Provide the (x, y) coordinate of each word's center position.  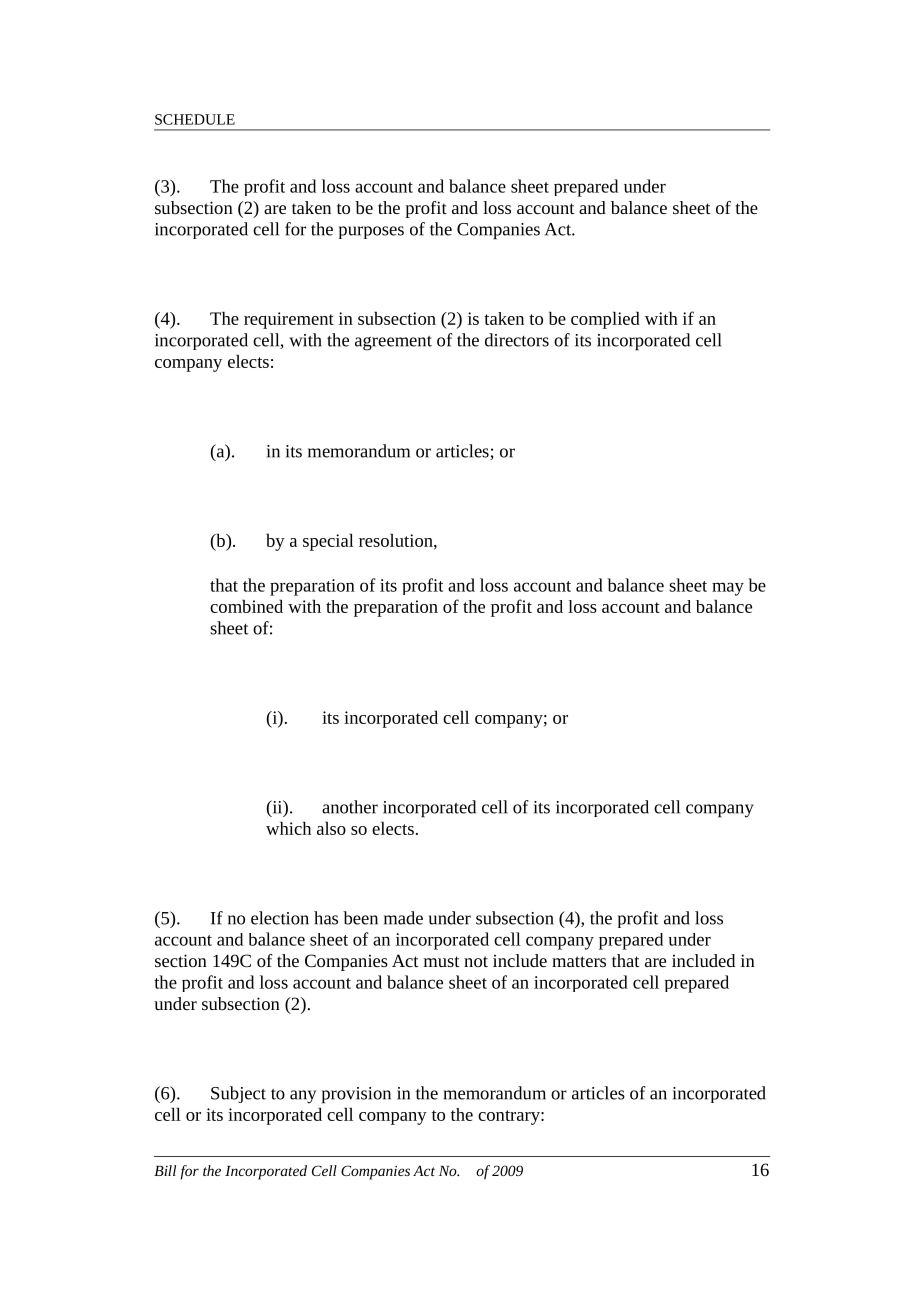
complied (605, 320)
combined (246, 606)
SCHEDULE (195, 119)
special (328, 542)
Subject (238, 1094)
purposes (371, 232)
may (728, 589)
